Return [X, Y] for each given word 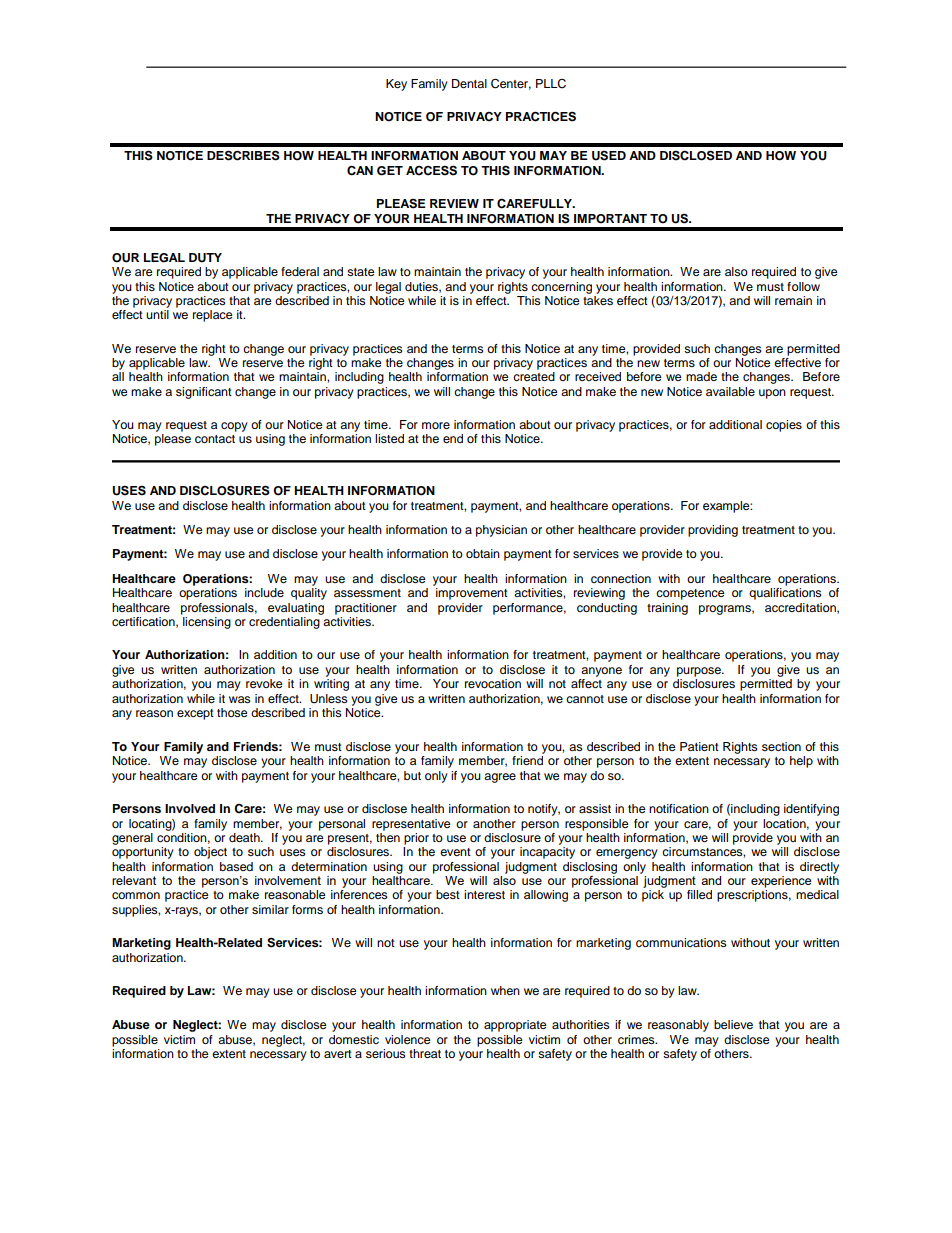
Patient [699, 746]
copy [234, 427]
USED [609, 155]
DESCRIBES [243, 155]
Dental [469, 83]
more [436, 425]
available [730, 391]
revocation [493, 683]
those [232, 712]
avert [338, 1054]
